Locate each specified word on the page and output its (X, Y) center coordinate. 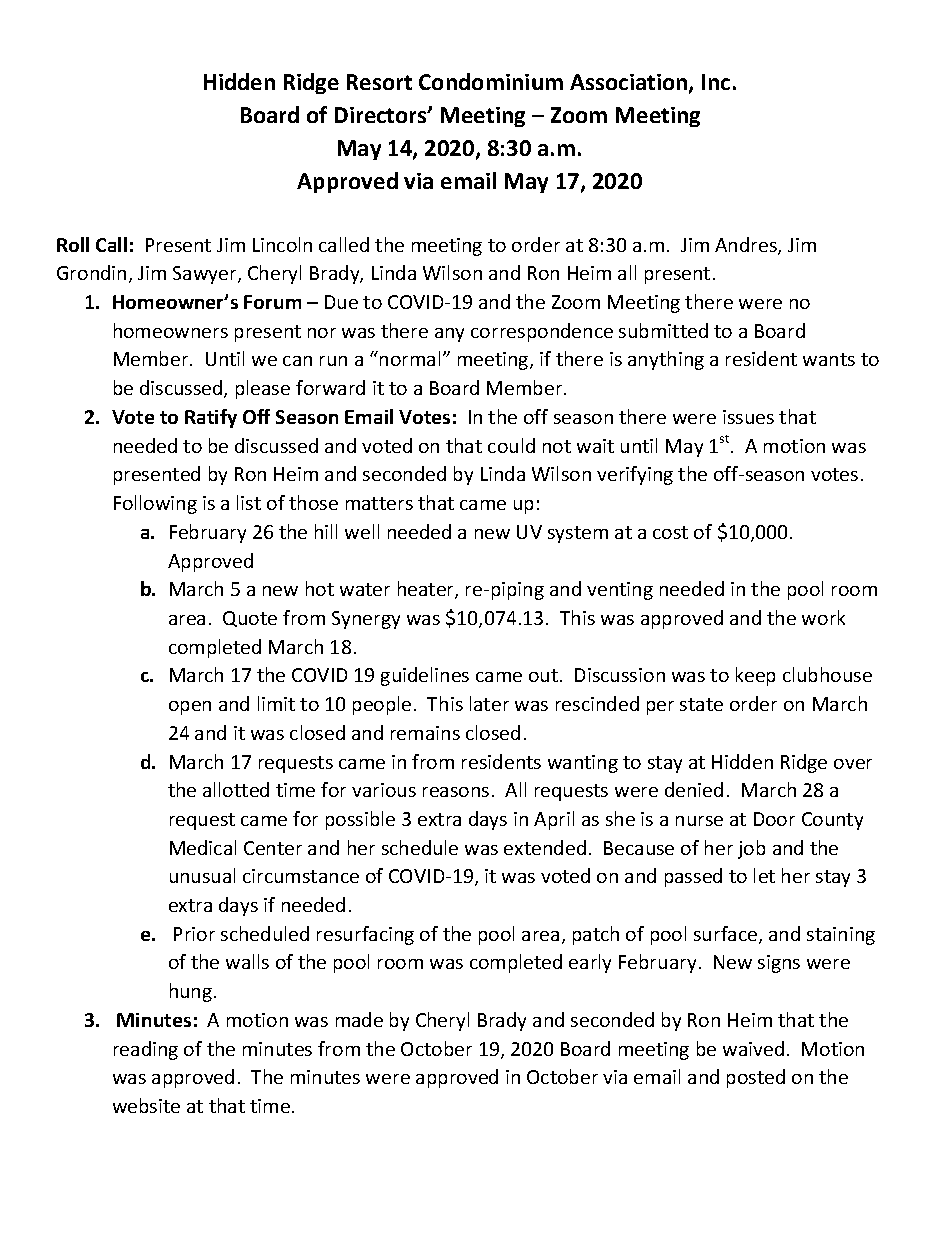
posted (756, 1078)
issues (748, 417)
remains (425, 733)
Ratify (211, 418)
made (359, 1019)
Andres (747, 246)
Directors (382, 115)
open (190, 708)
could (511, 445)
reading (146, 1050)
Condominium (491, 81)
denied (694, 789)
